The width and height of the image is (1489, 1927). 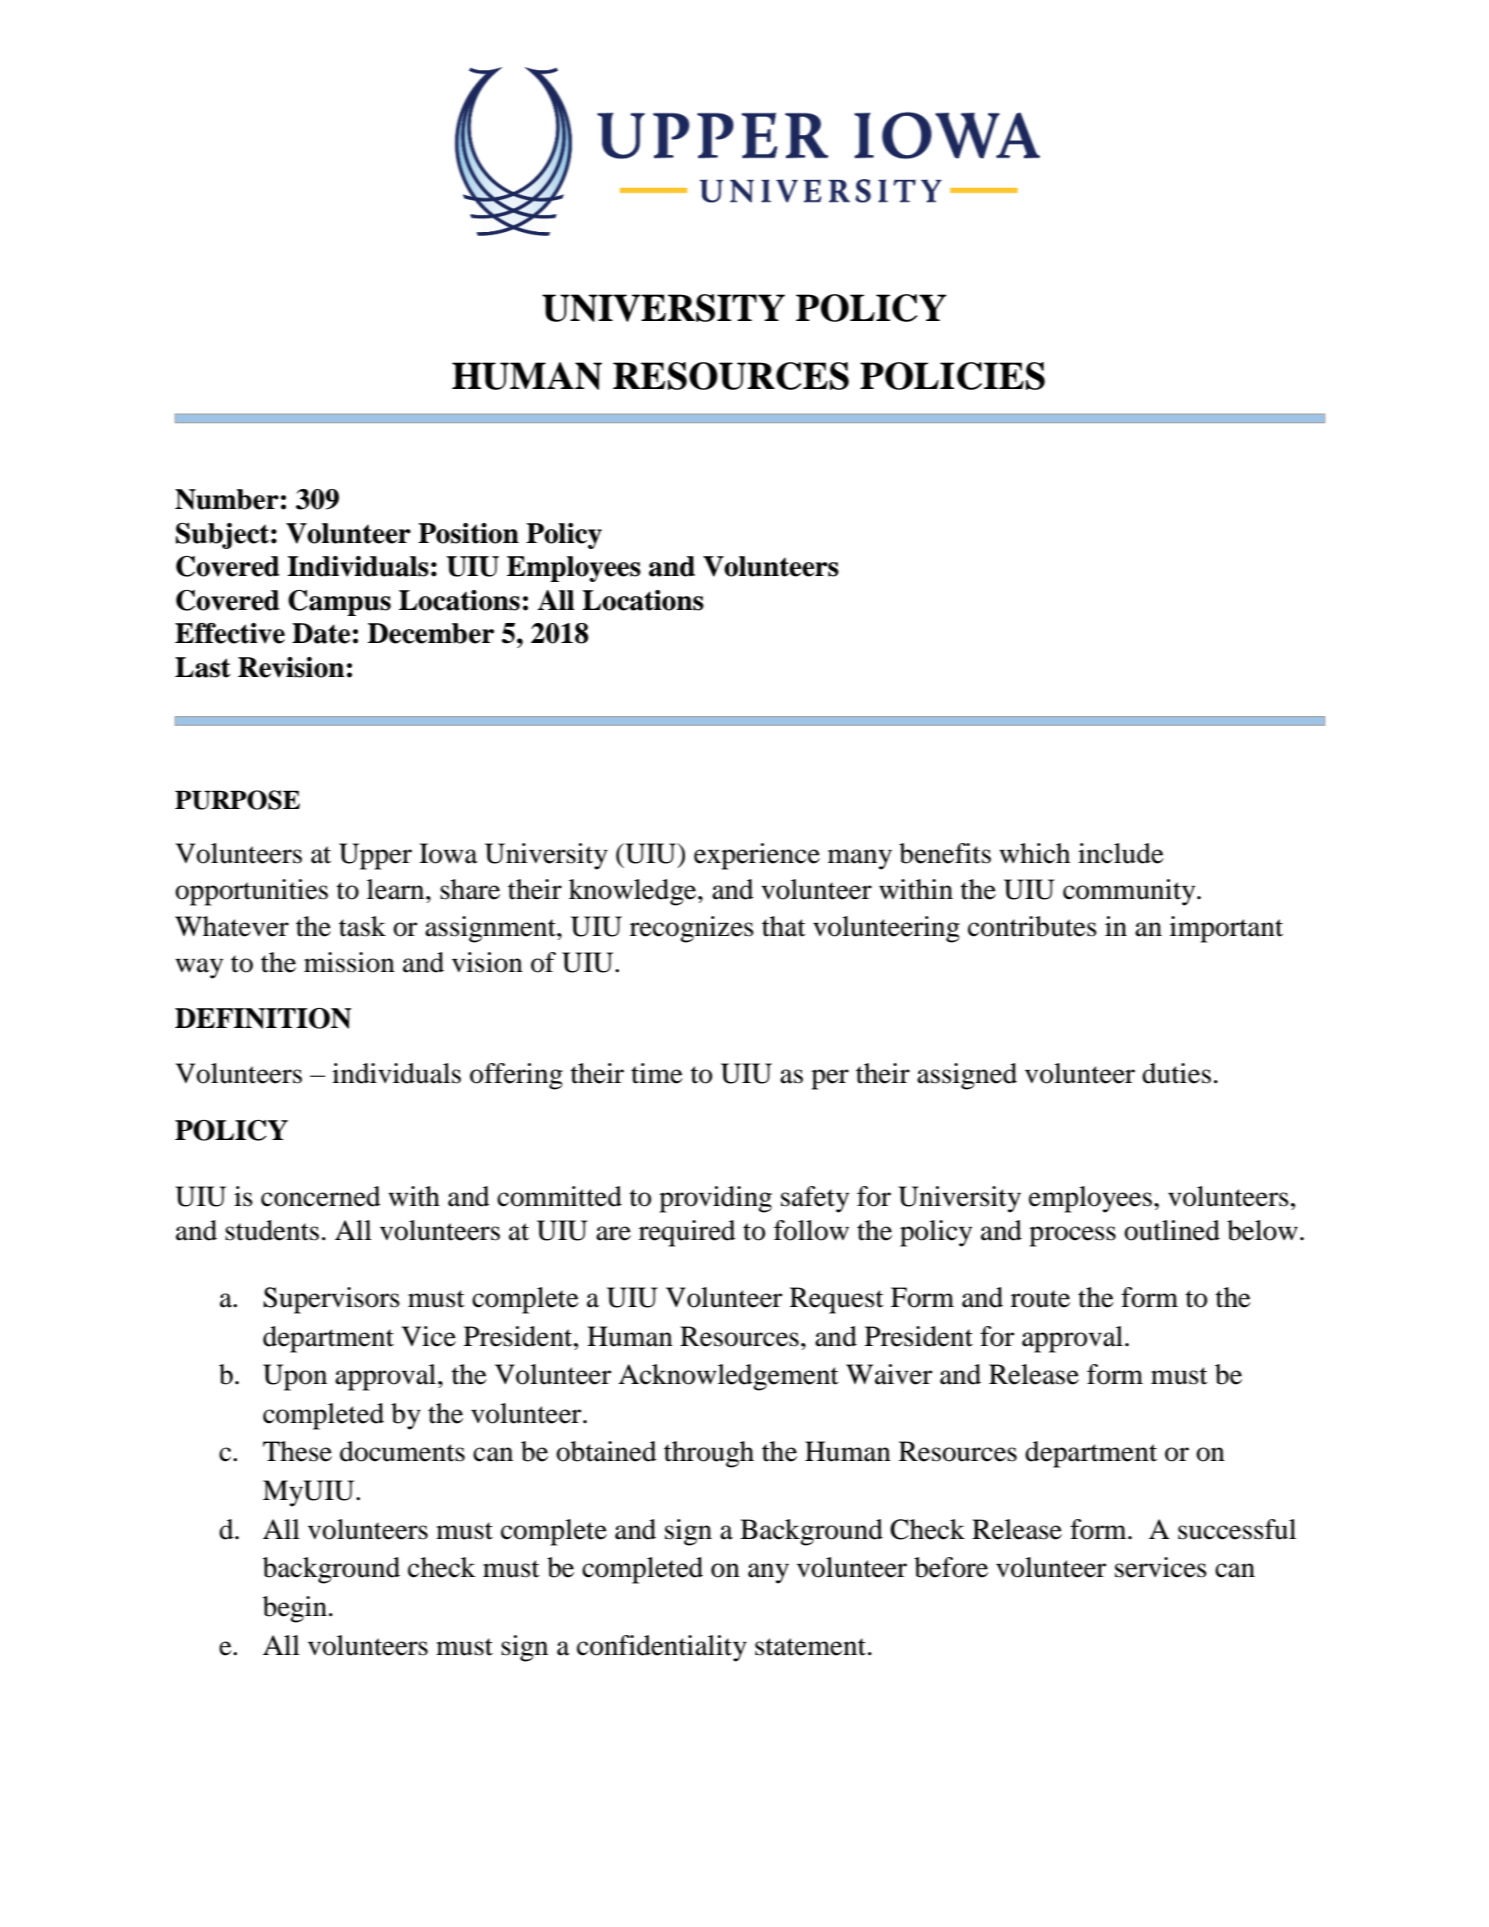 I want to click on outlined, so click(x=1172, y=1230).
